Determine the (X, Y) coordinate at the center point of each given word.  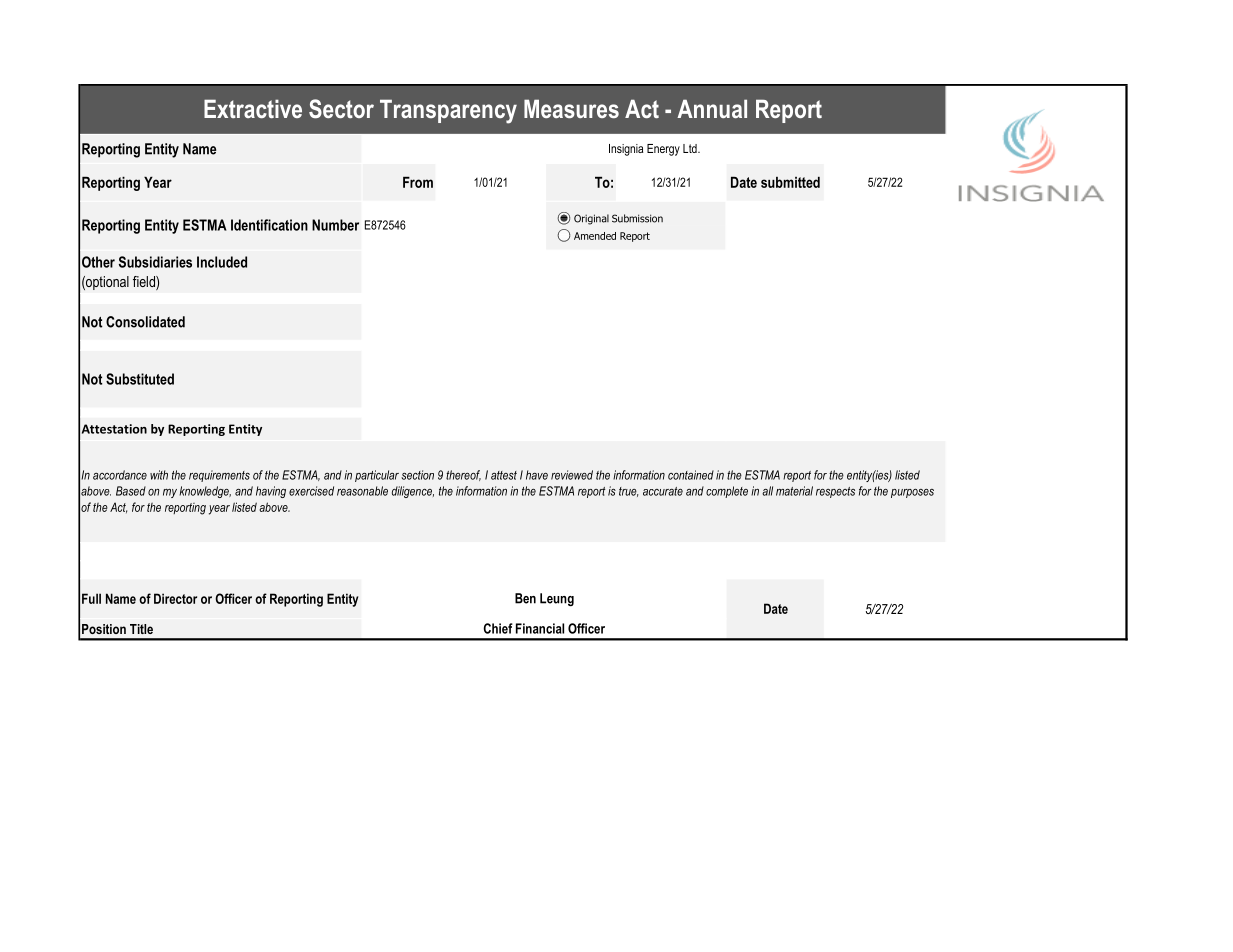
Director (175, 598)
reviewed (572, 475)
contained (691, 475)
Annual (712, 108)
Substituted (140, 379)
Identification (269, 225)
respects (835, 492)
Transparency (448, 111)
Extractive (253, 108)
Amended (595, 236)
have (537, 475)
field (145, 283)
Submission (637, 218)
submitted (790, 182)
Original (591, 219)
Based (131, 491)
